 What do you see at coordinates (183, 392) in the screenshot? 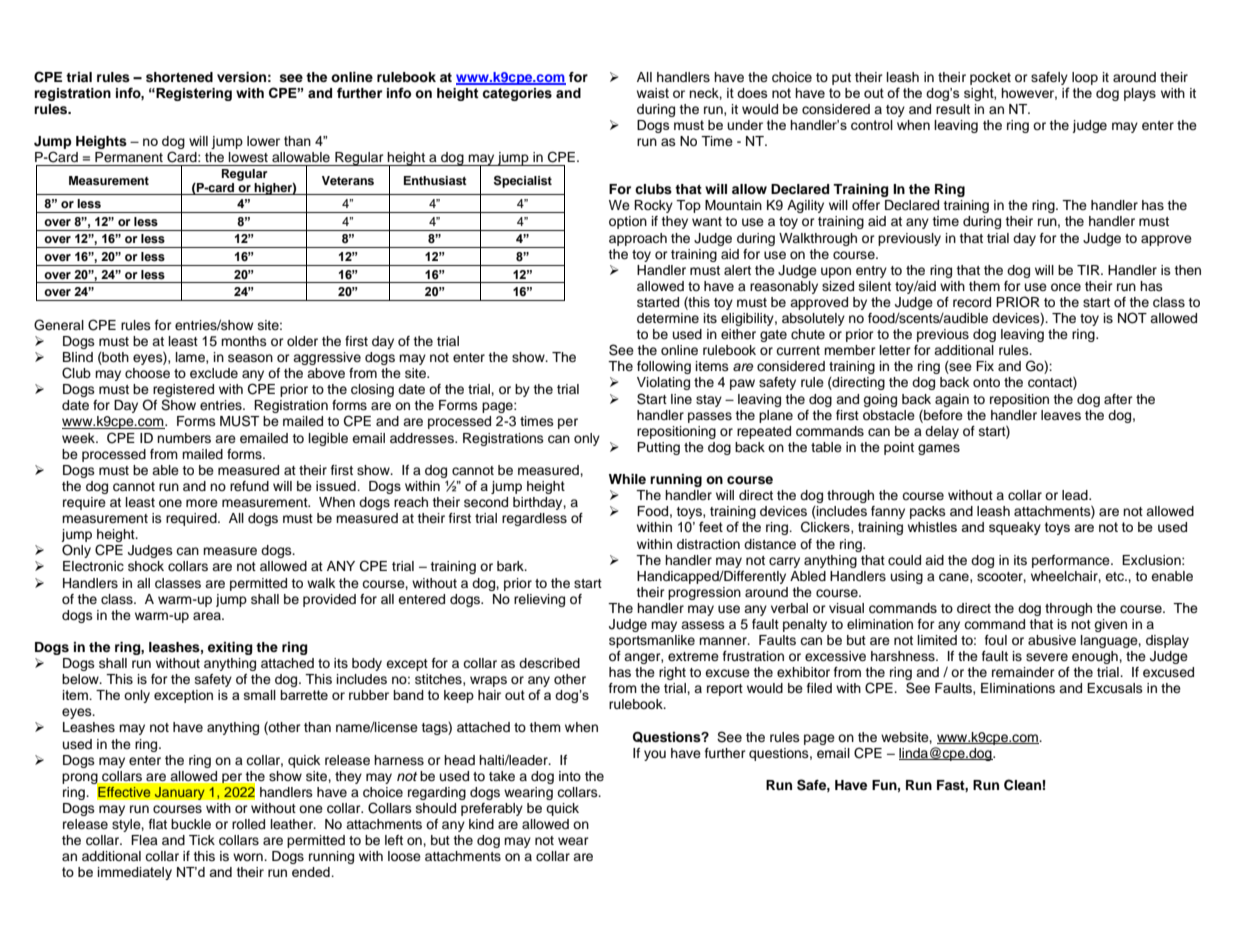
I see `registered` at bounding box center [183, 392].
